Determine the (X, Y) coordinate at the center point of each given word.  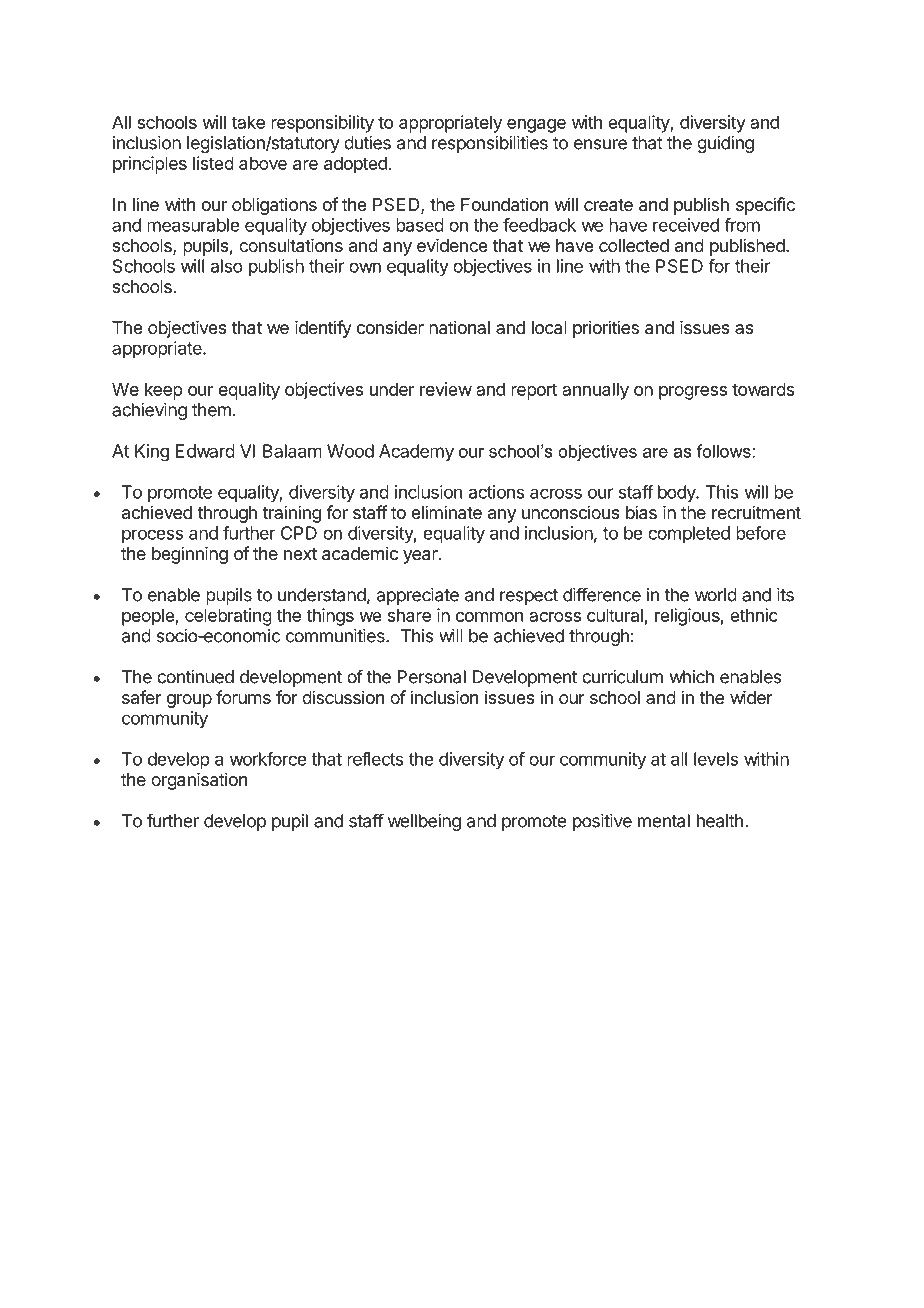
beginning (190, 555)
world (716, 595)
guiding (725, 144)
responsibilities (490, 144)
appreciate (418, 596)
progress (693, 393)
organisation (199, 781)
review (446, 389)
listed (213, 163)
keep (164, 391)
